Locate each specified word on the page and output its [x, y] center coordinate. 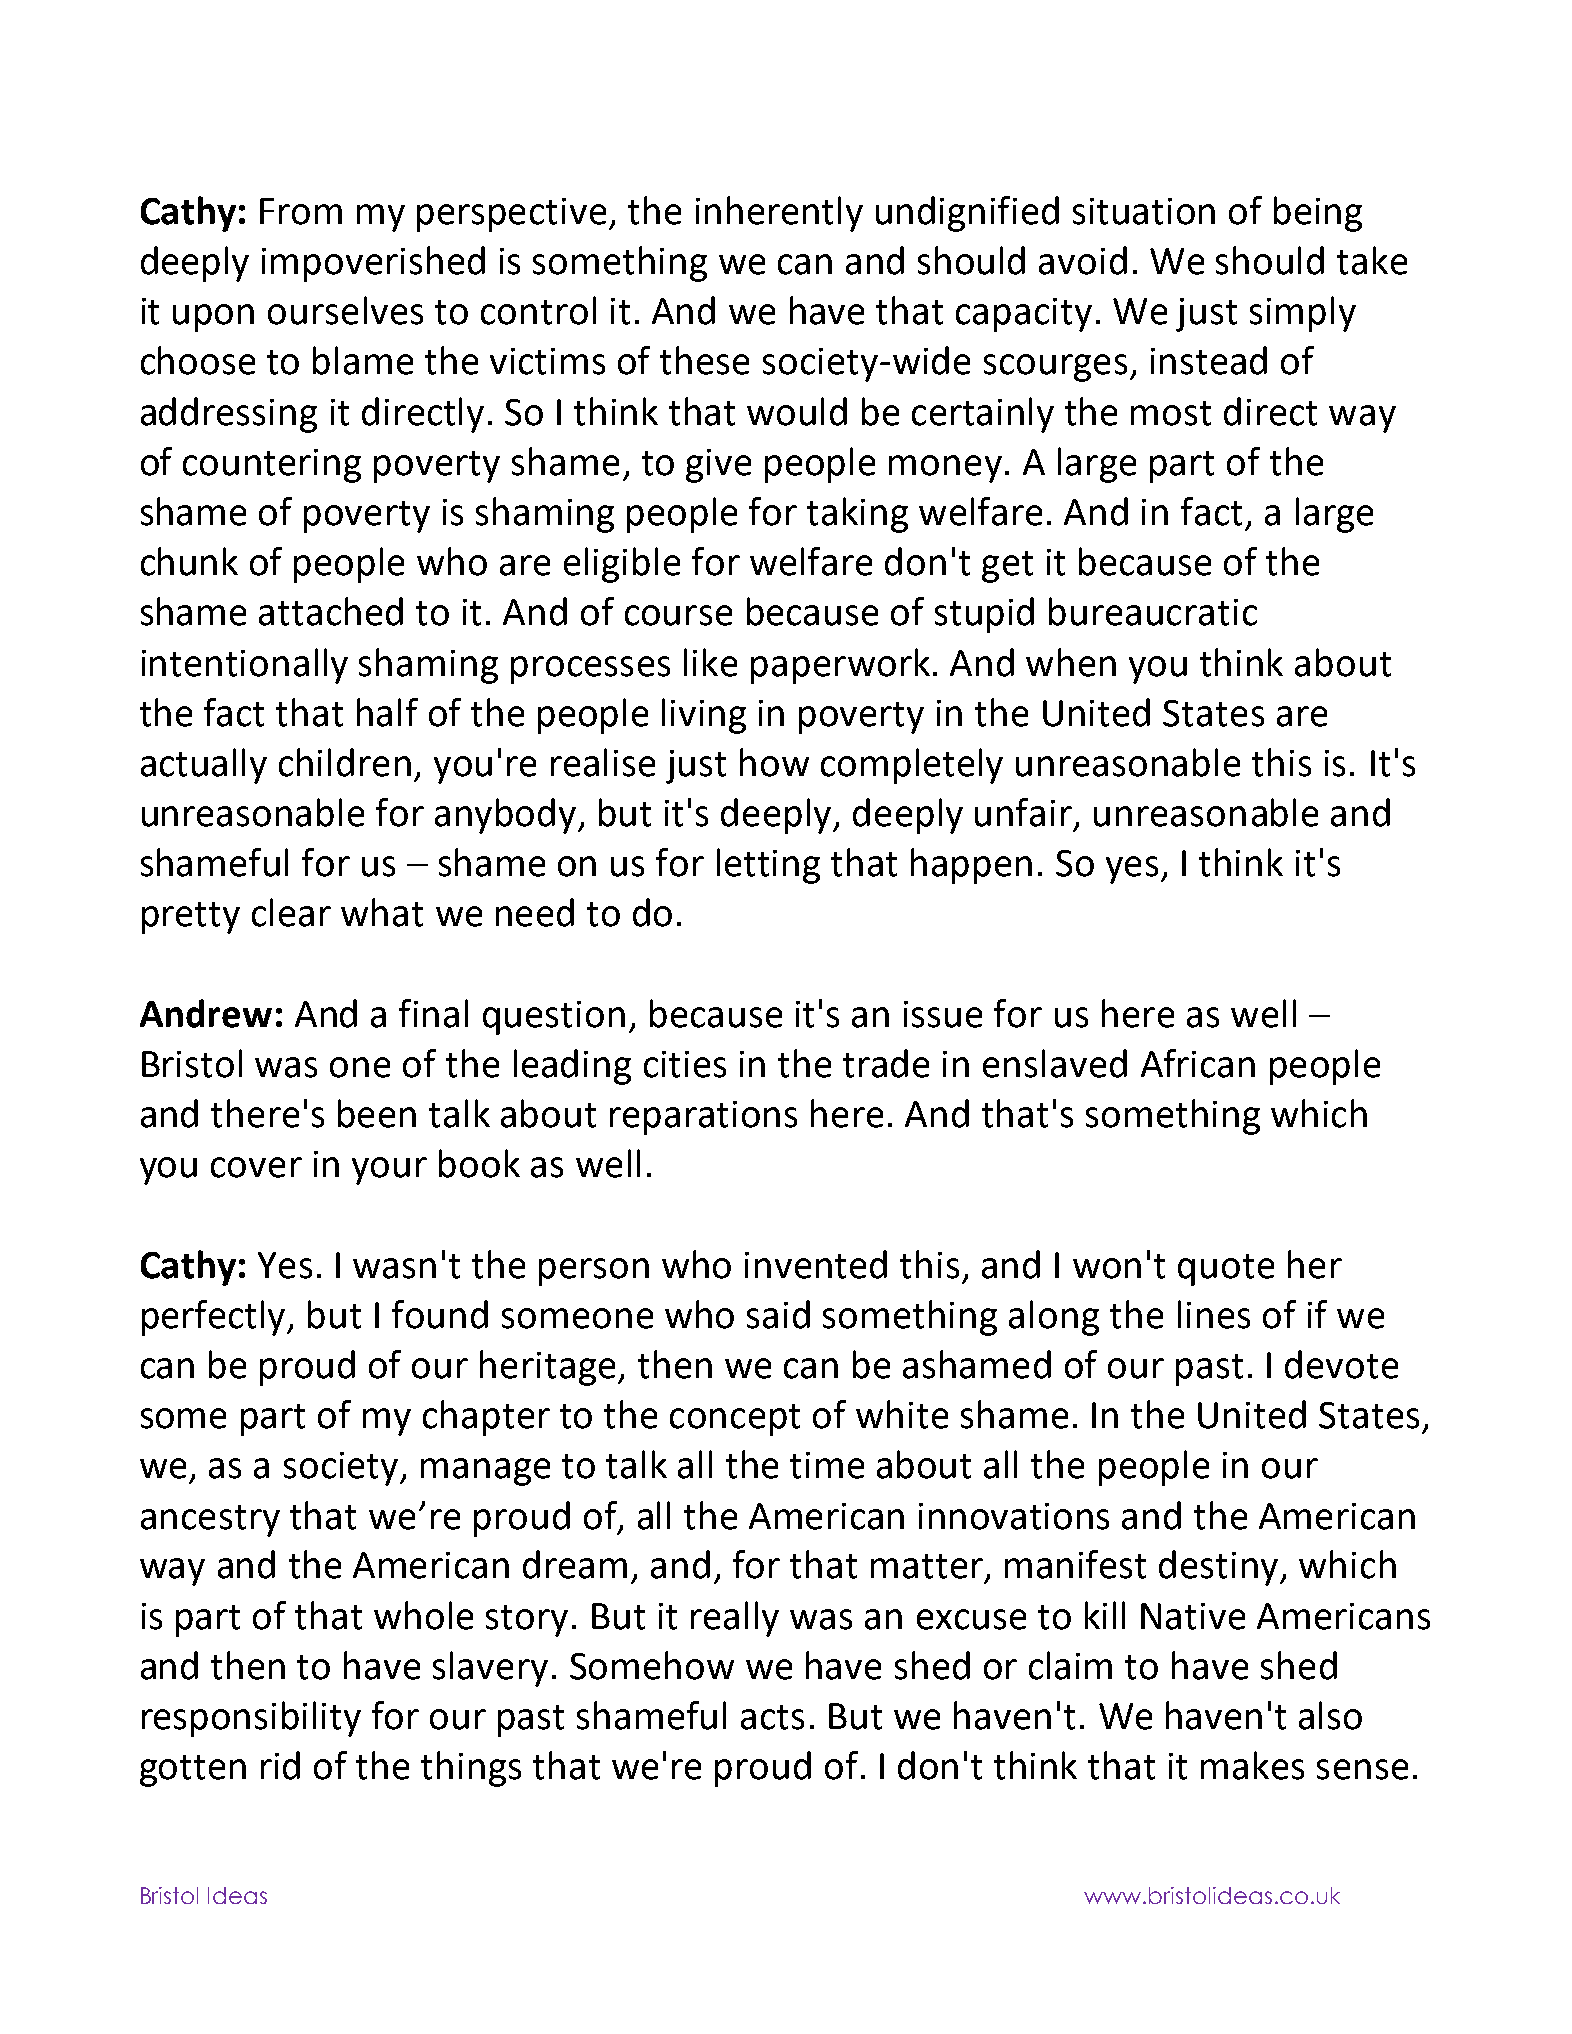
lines [1214, 1314]
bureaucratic [1153, 611]
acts [772, 1717]
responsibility [251, 1719]
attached [331, 611]
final [433, 1013]
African [1198, 1063]
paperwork [840, 666]
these [704, 360]
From [301, 211]
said [778, 1314]
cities [685, 1064]
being [1318, 214]
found [440, 1314]
